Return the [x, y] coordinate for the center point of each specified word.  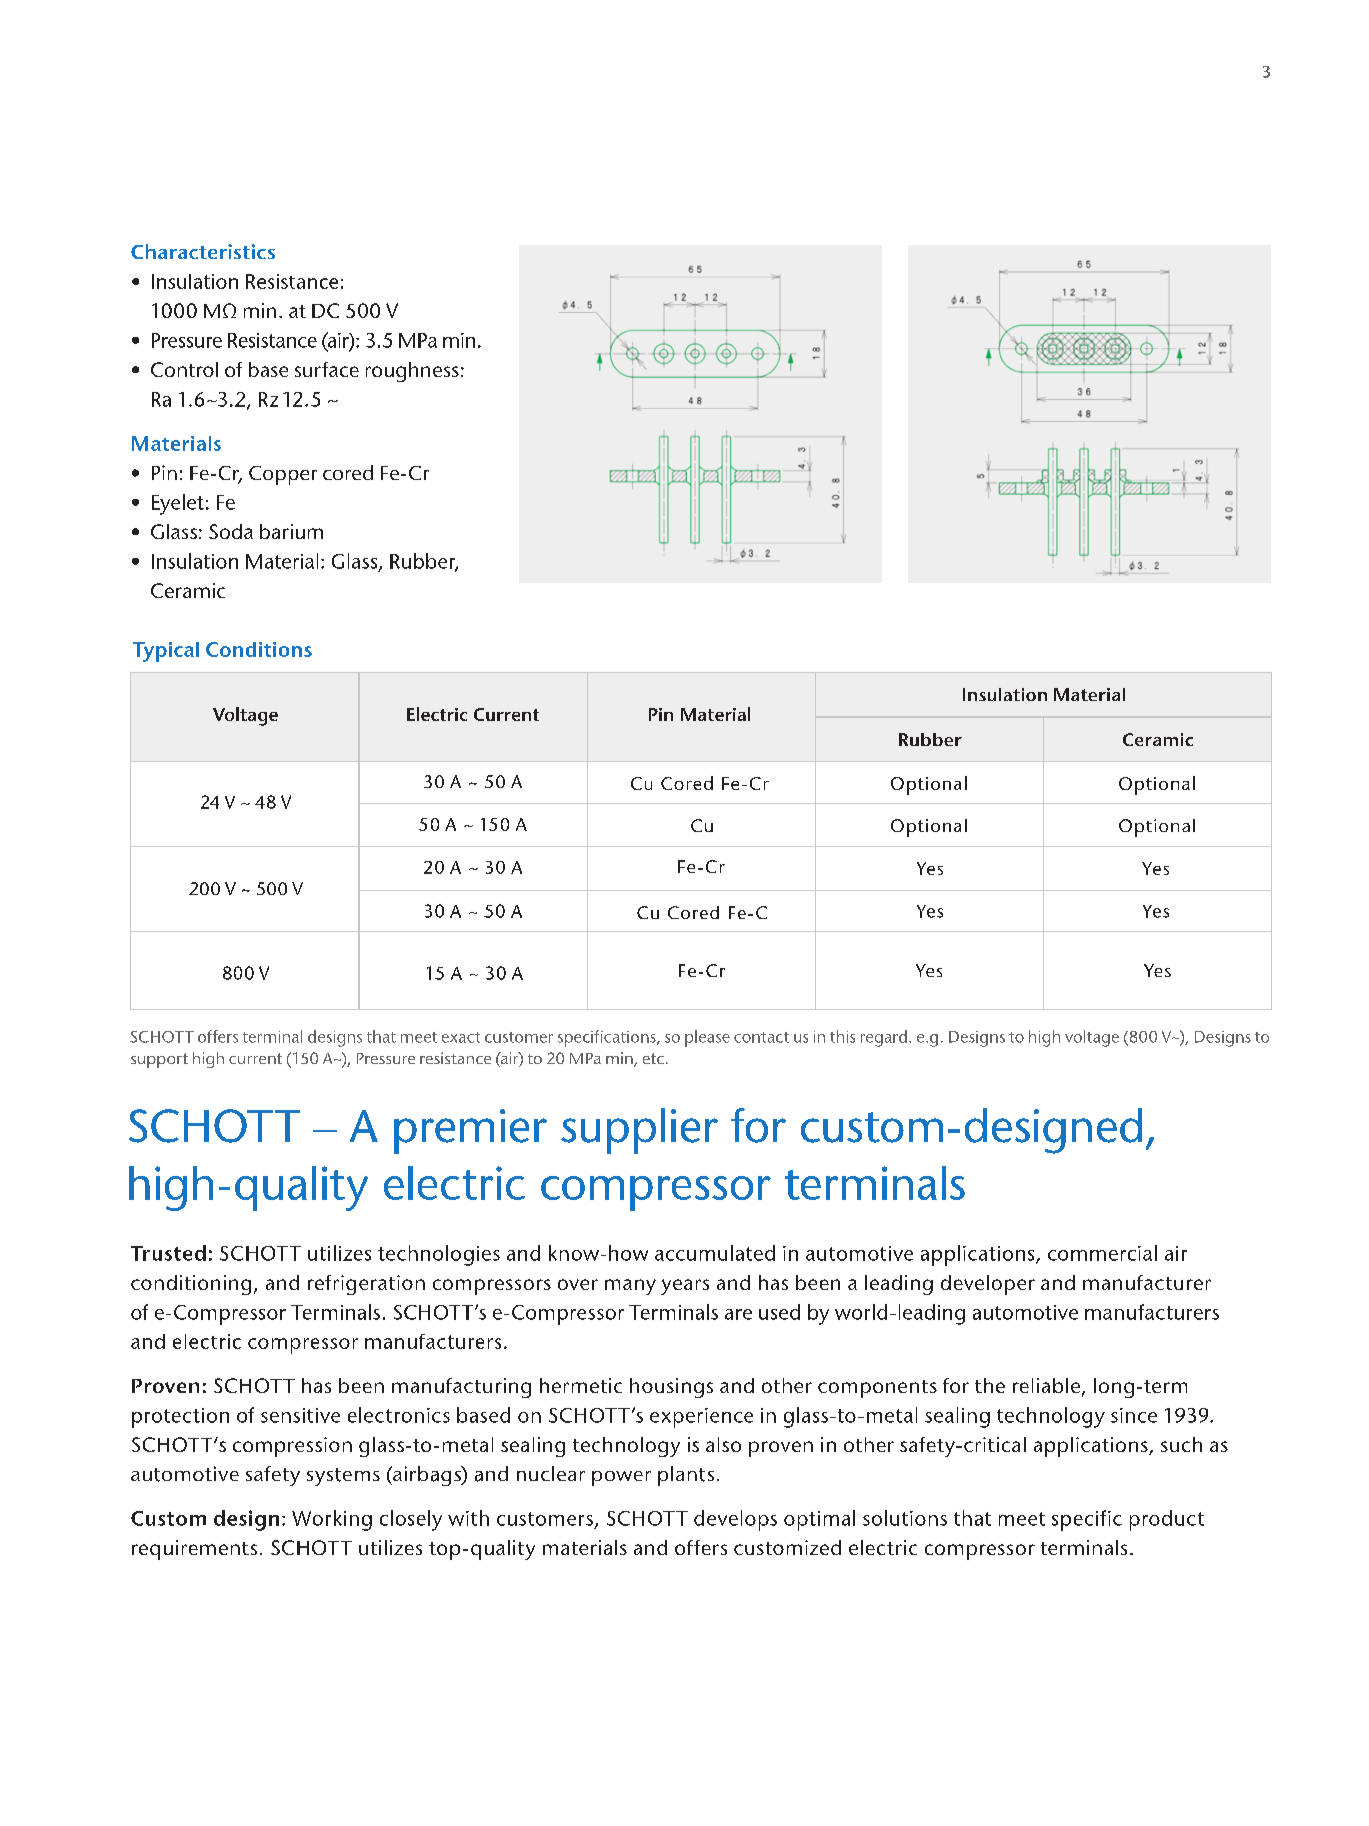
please [707, 1038]
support [159, 1060]
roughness [412, 372]
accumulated [715, 1253]
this [842, 1036]
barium [291, 531]
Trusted [168, 1253]
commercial [1102, 1253]
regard [884, 1038]
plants [686, 1476]
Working [332, 1520]
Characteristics [203, 251]
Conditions [259, 649]
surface [327, 369]
